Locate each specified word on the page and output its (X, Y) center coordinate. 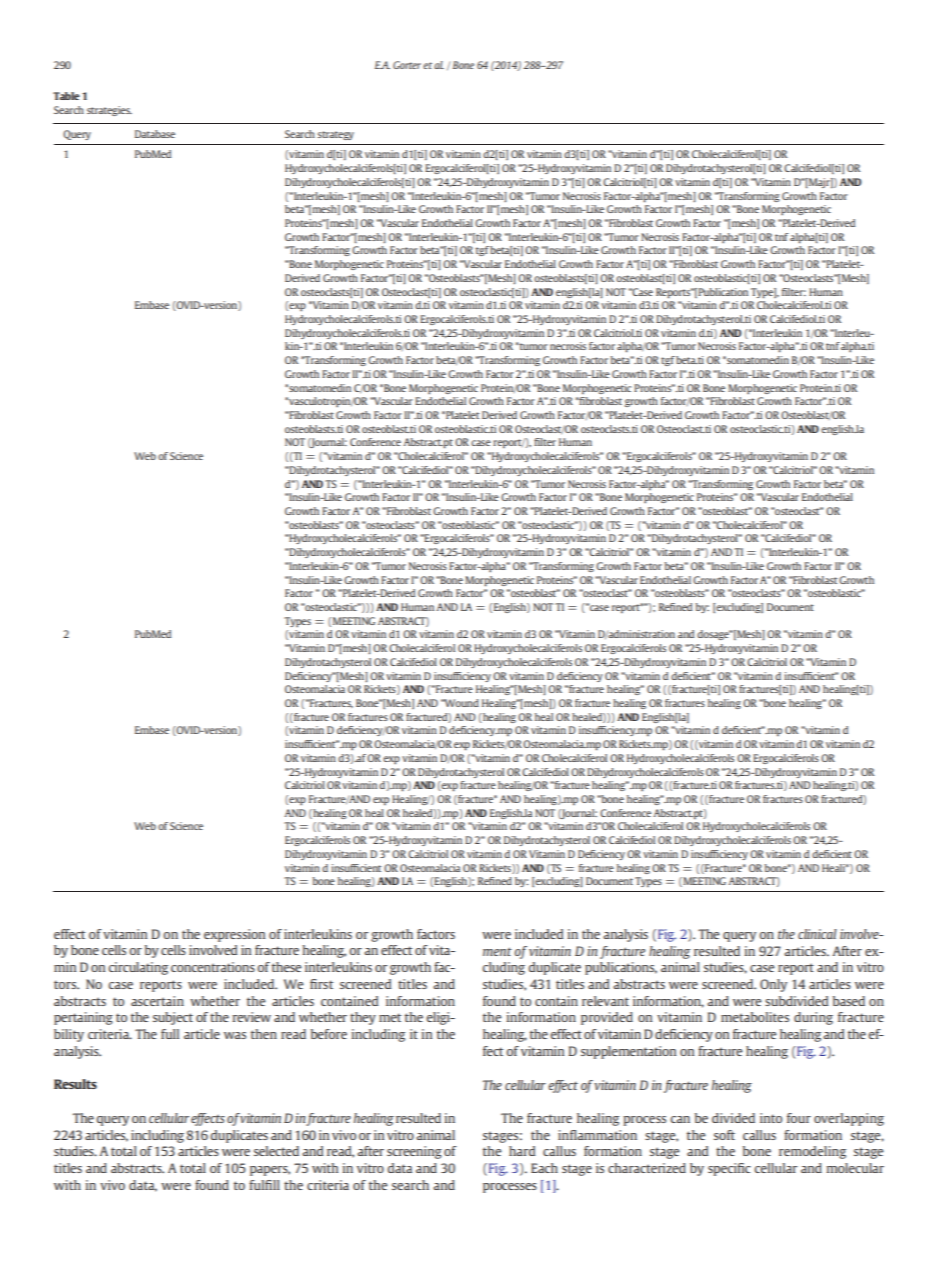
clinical (817, 934)
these (286, 967)
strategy (336, 135)
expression (234, 935)
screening (414, 1152)
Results (75, 1084)
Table (66, 96)
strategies (109, 111)
